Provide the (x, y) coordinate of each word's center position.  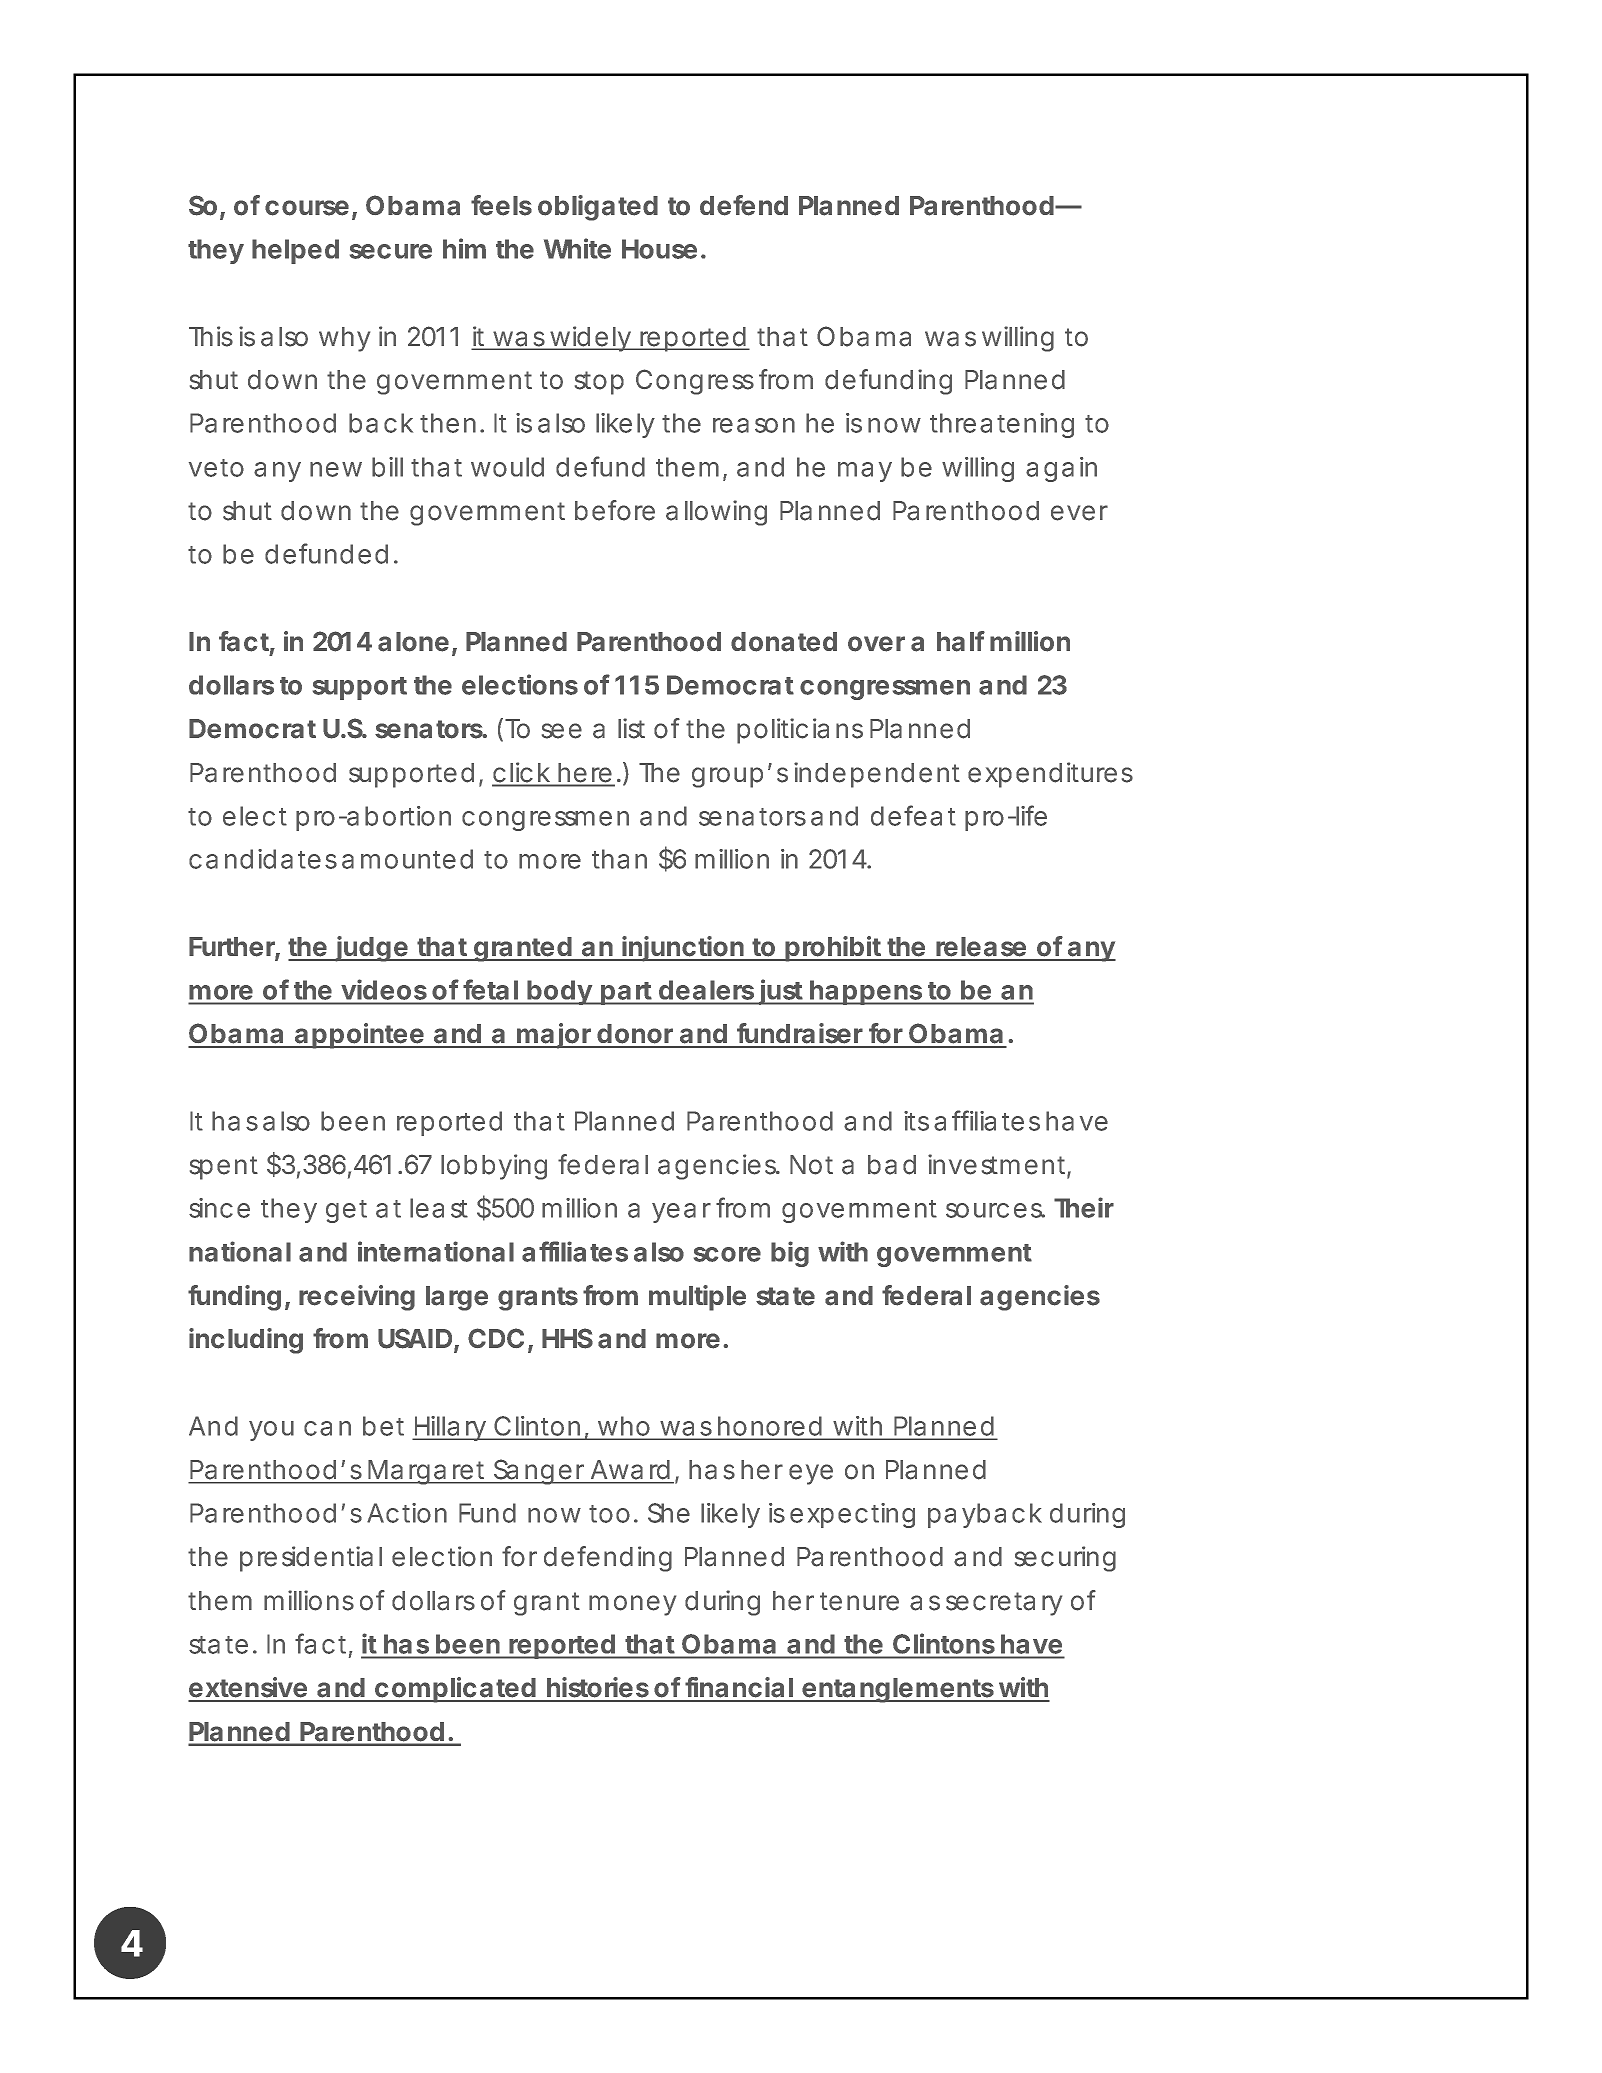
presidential (311, 1559)
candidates (263, 859)
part (626, 993)
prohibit (833, 949)
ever (1079, 513)
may (865, 472)
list (631, 728)
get (346, 1211)
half (961, 641)
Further (232, 948)
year (681, 1213)
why (344, 339)
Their (1084, 1207)
